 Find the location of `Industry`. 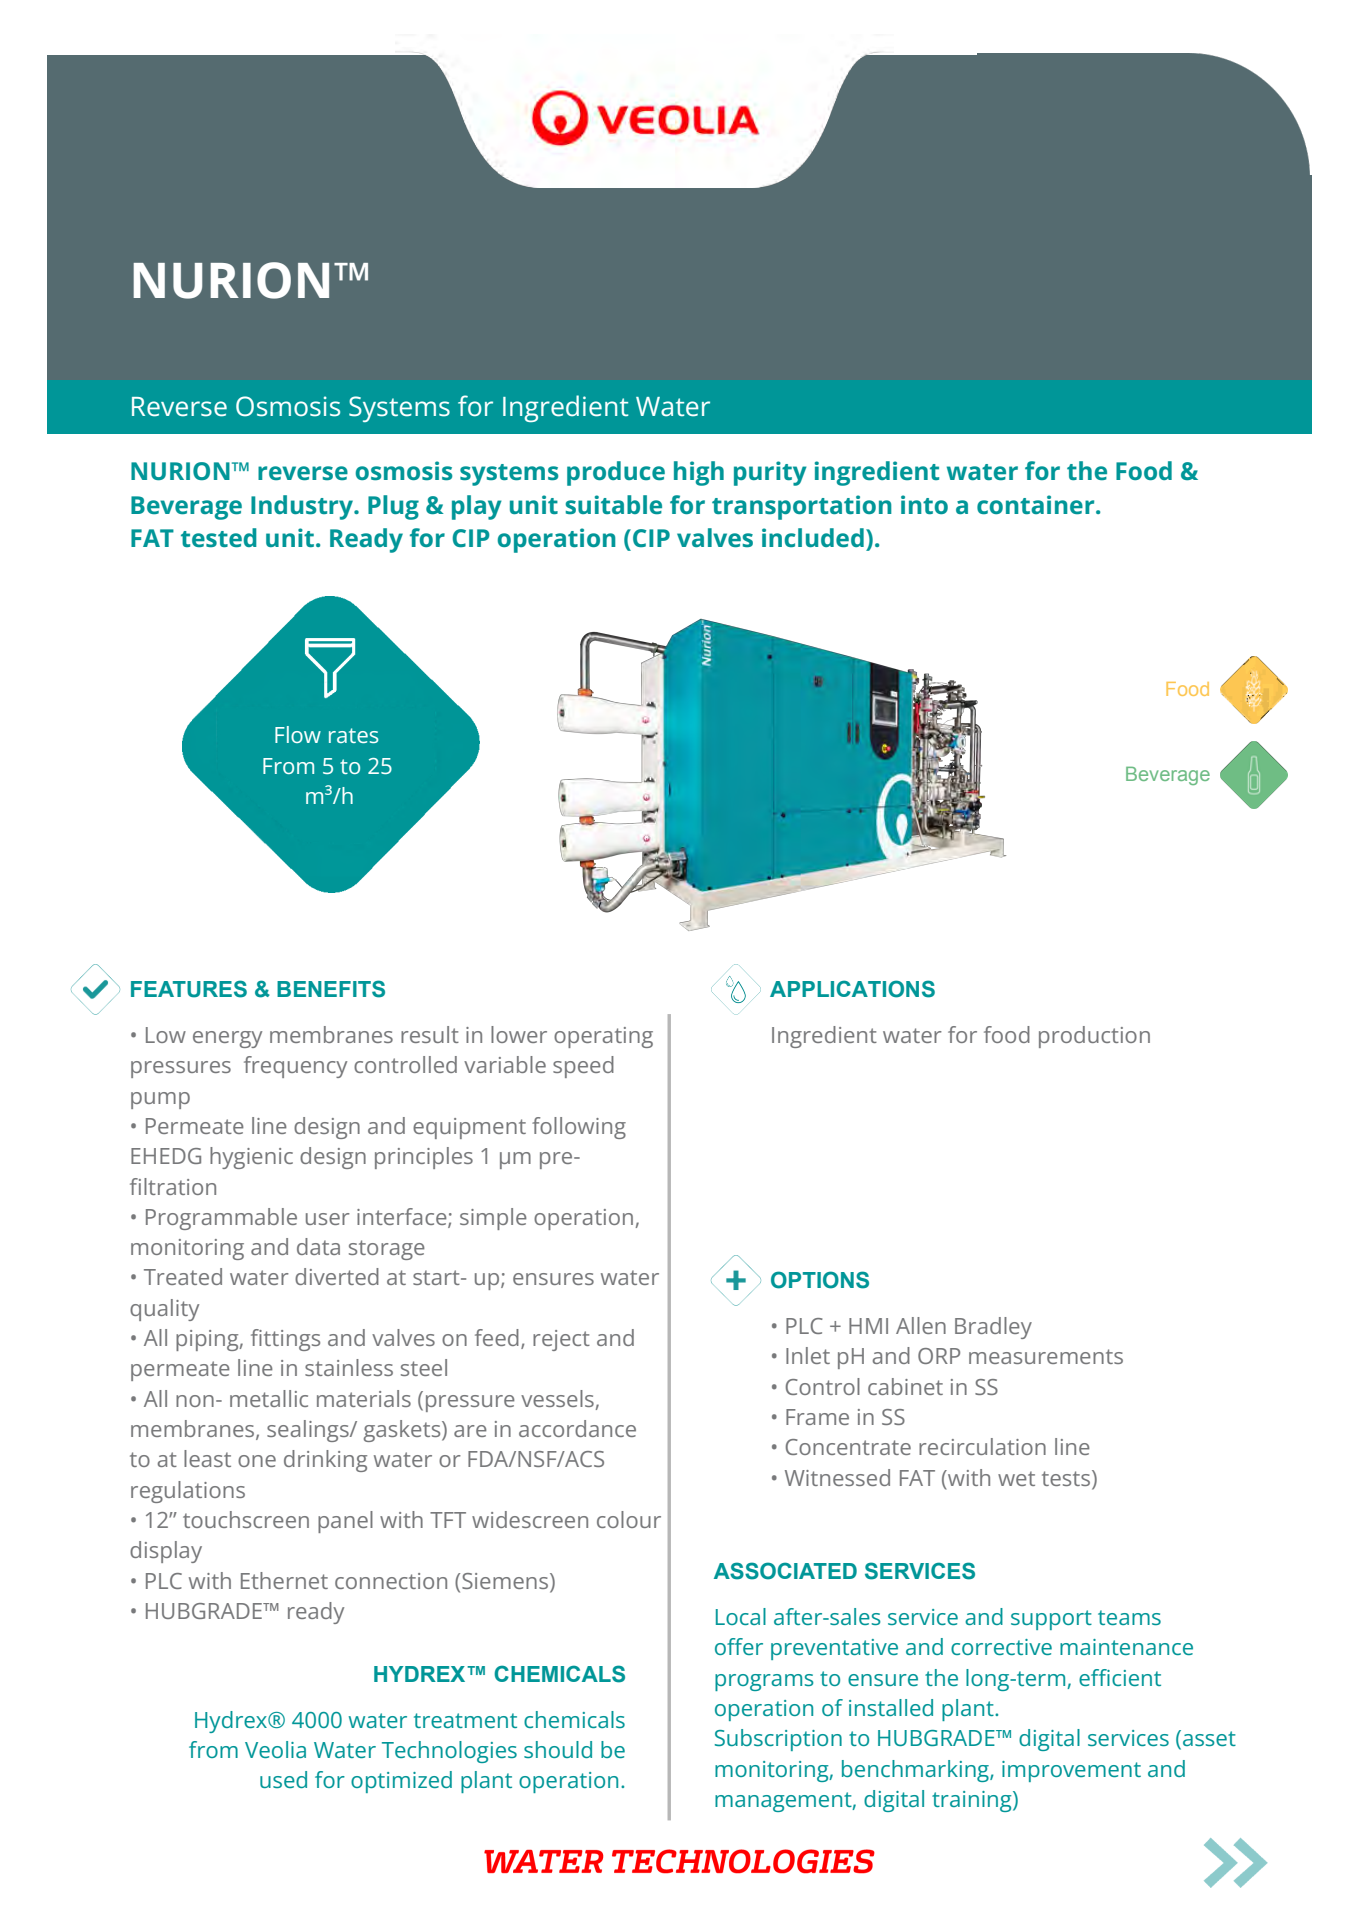

Industry is located at coordinates (303, 507).
